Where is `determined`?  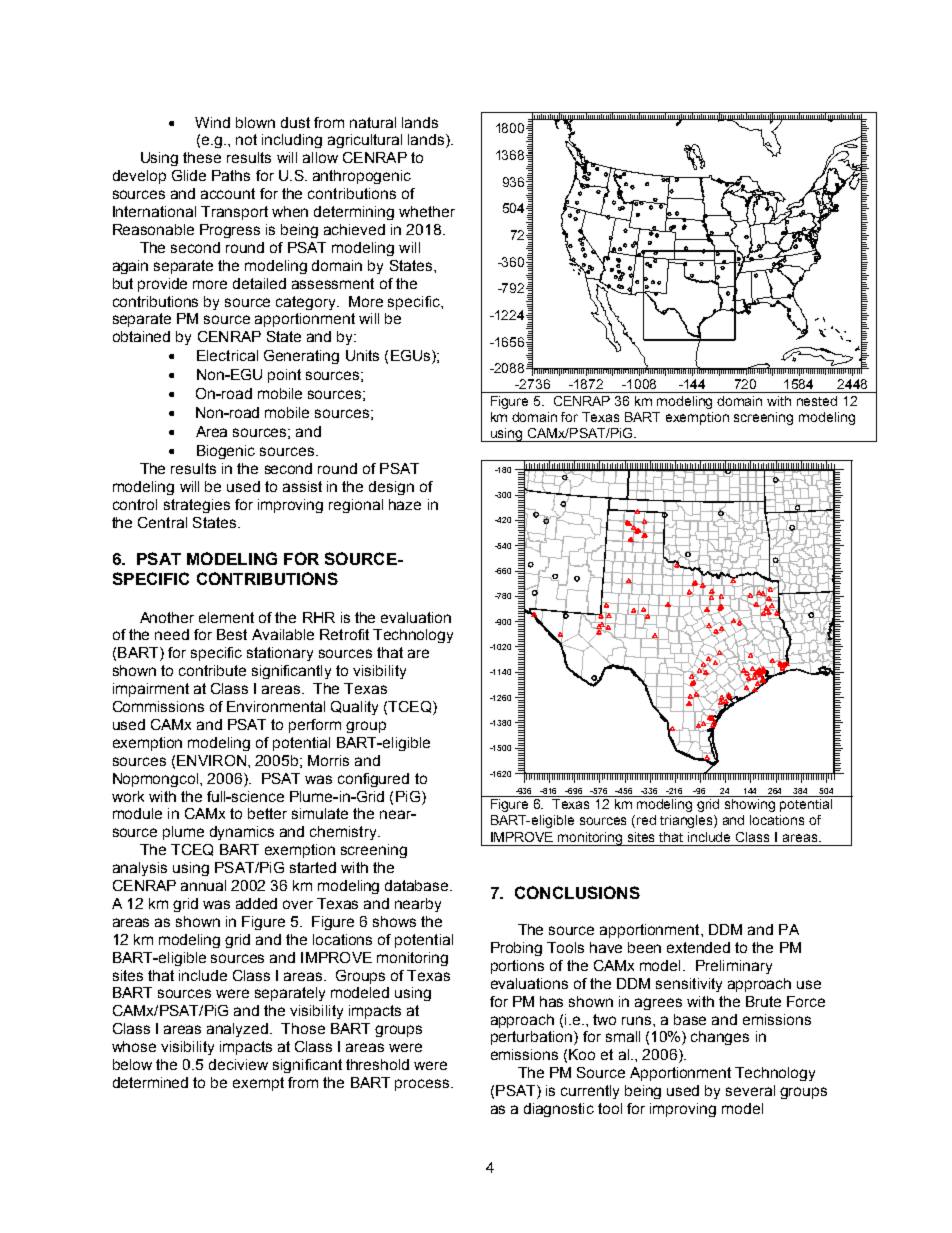 determined is located at coordinates (150, 1082).
